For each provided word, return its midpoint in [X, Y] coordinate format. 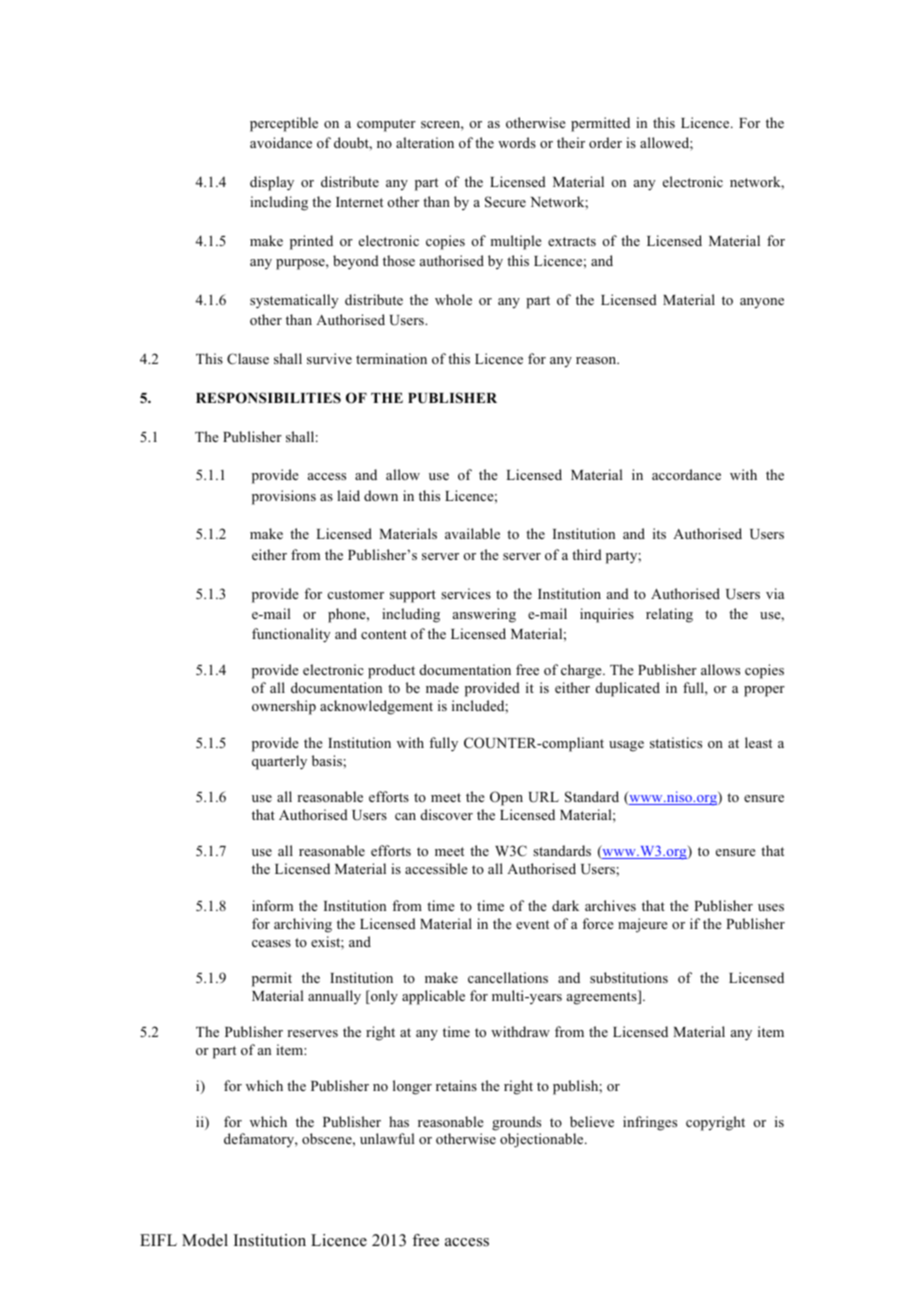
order [605, 142]
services [466, 593]
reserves [312, 1033]
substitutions [629, 977]
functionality [291, 635]
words [517, 142]
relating [669, 615]
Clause [248, 359]
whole [453, 299]
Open [506, 798]
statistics [676, 742]
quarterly [279, 762]
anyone [762, 303]
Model [205, 1240]
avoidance [281, 142]
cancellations [508, 977]
